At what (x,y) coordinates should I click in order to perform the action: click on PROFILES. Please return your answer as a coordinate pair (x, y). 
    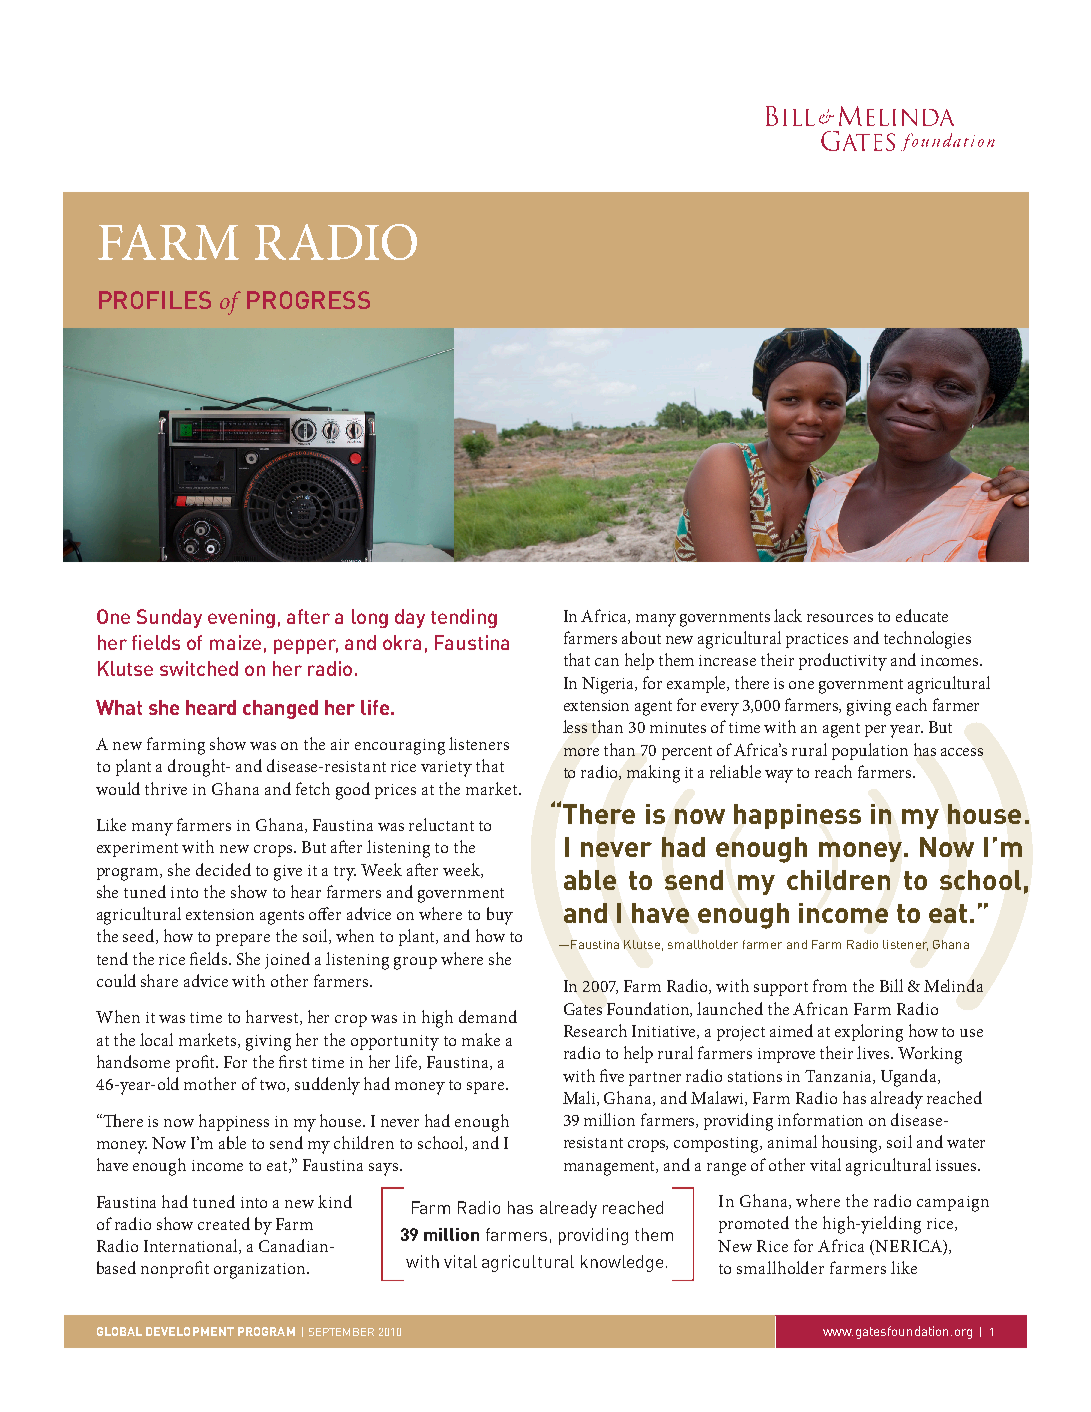
    Looking at the image, I should click on (155, 300).
